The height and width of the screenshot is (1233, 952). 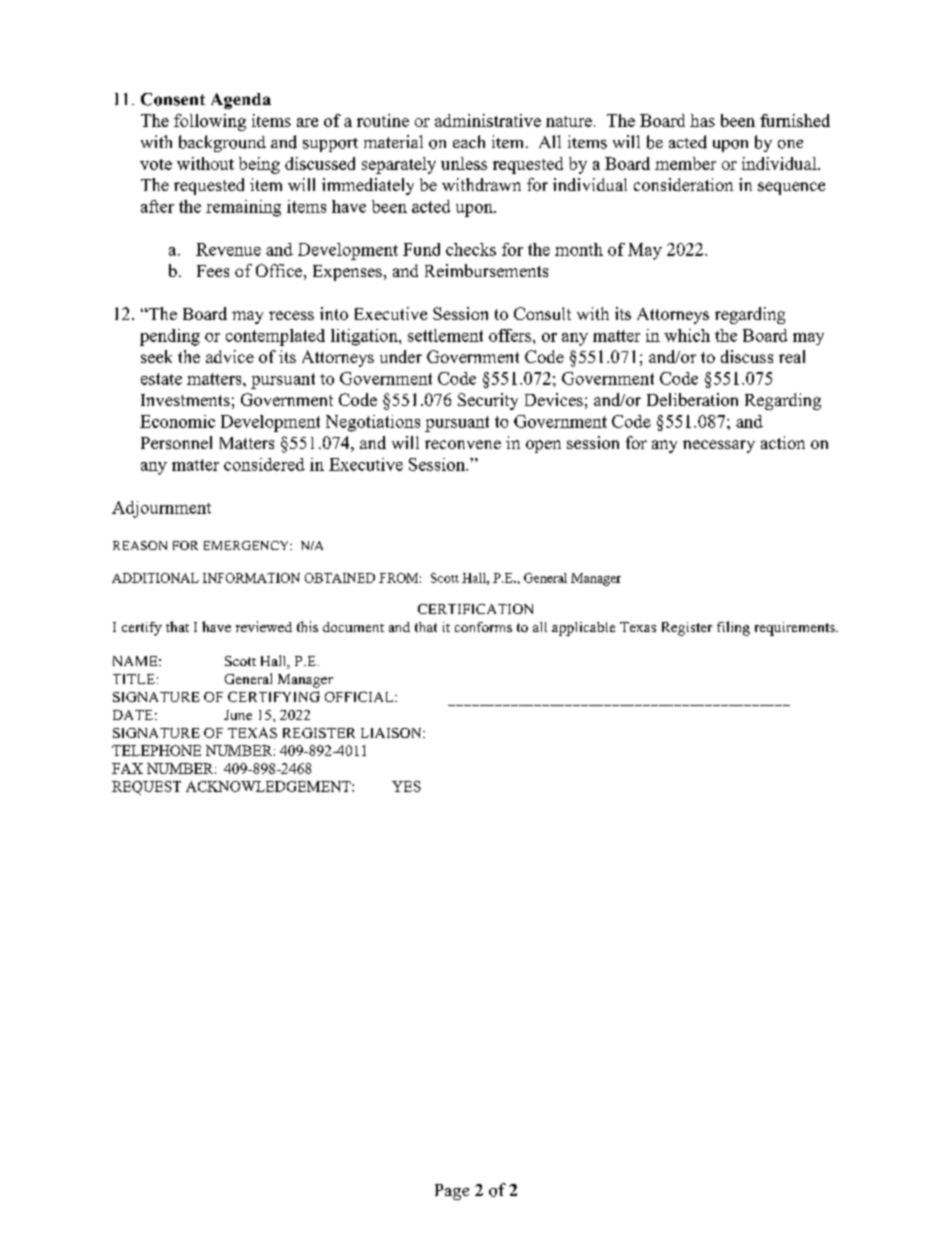 I want to click on requirements, so click(x=796, y=629).
